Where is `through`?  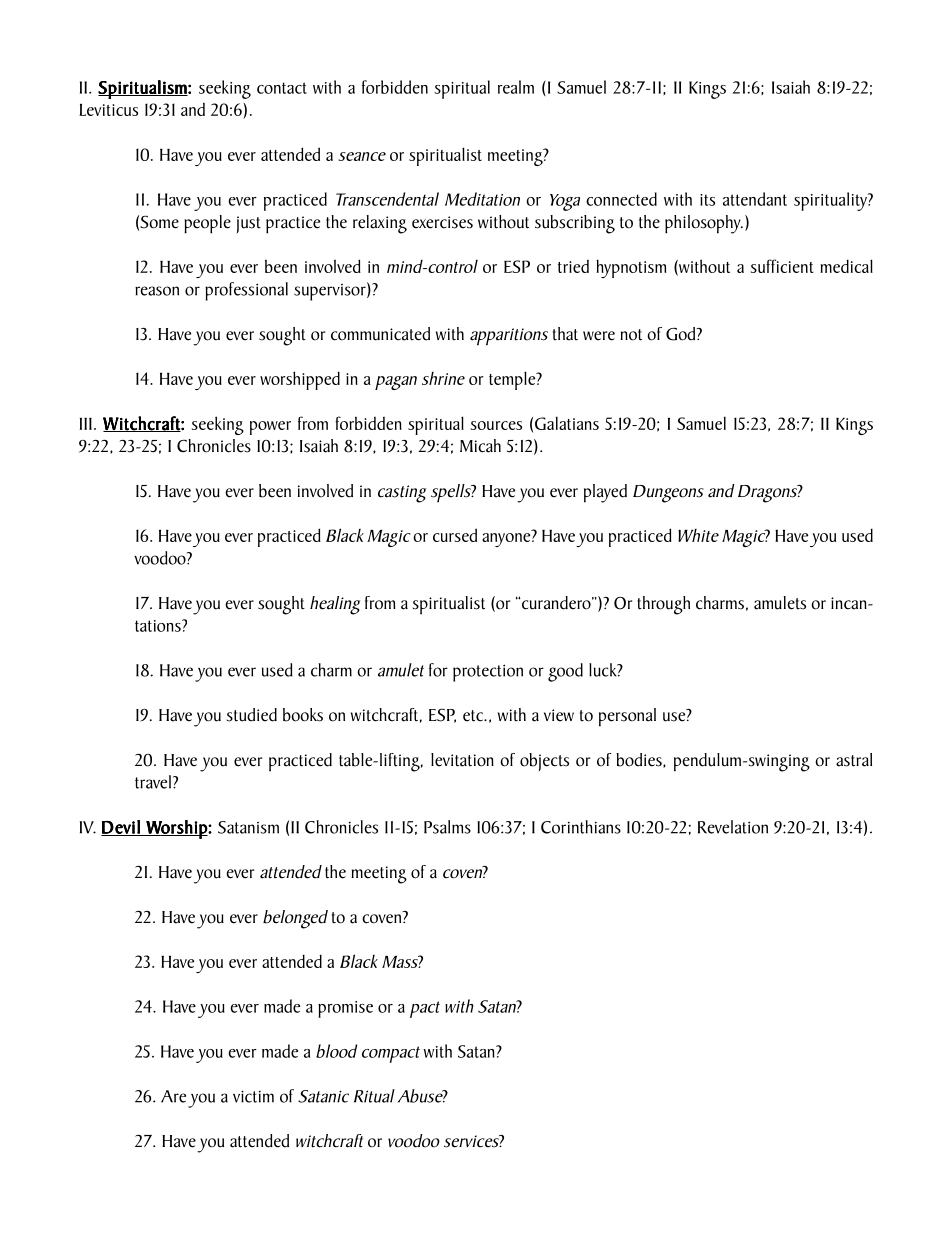
through is located at coordinates (663, 605).
